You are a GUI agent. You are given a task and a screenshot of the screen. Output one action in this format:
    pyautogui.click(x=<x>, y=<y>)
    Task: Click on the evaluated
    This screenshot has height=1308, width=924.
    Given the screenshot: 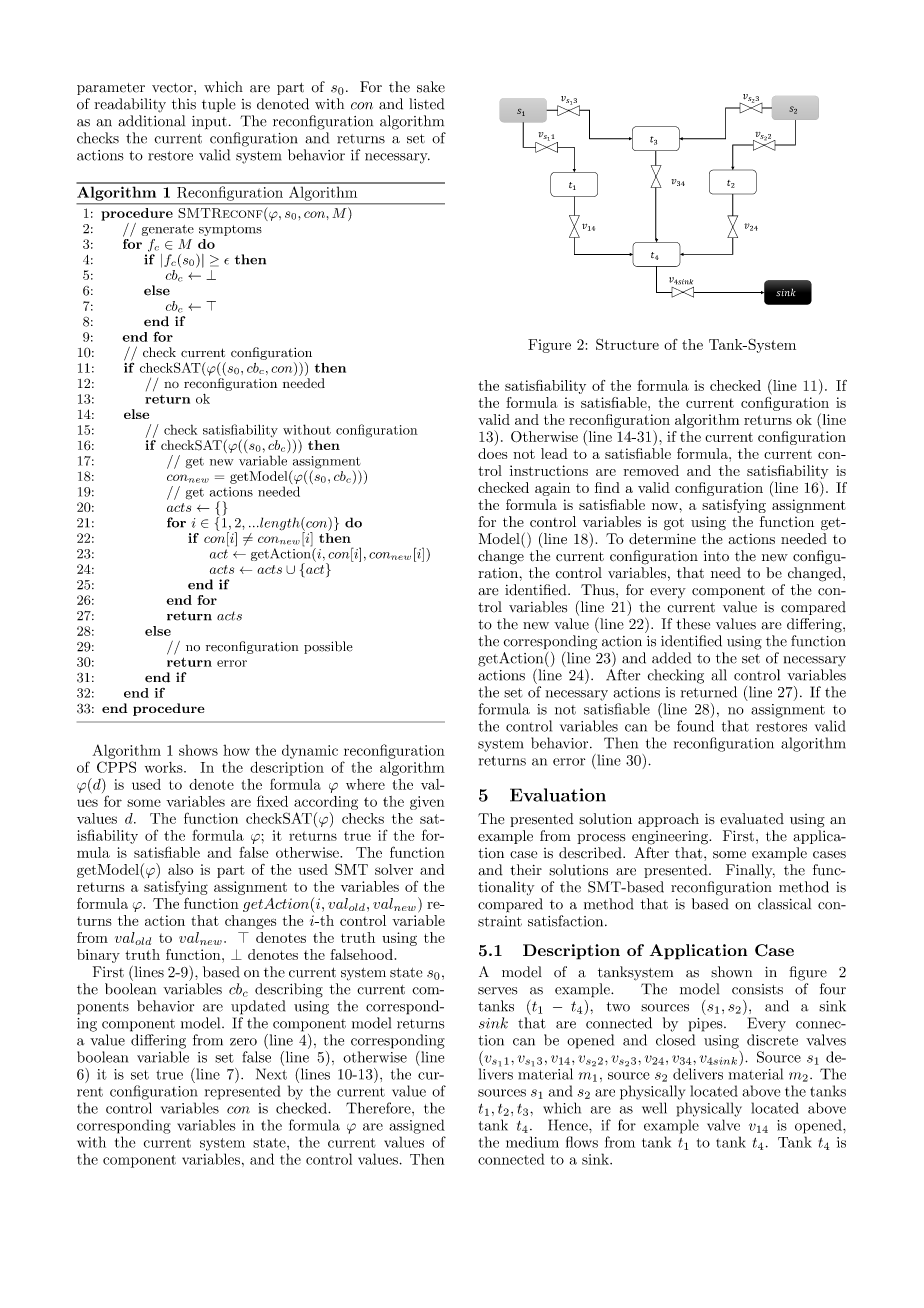 What is the action you would take?
    pyautogui.click(x=752, y=819)
